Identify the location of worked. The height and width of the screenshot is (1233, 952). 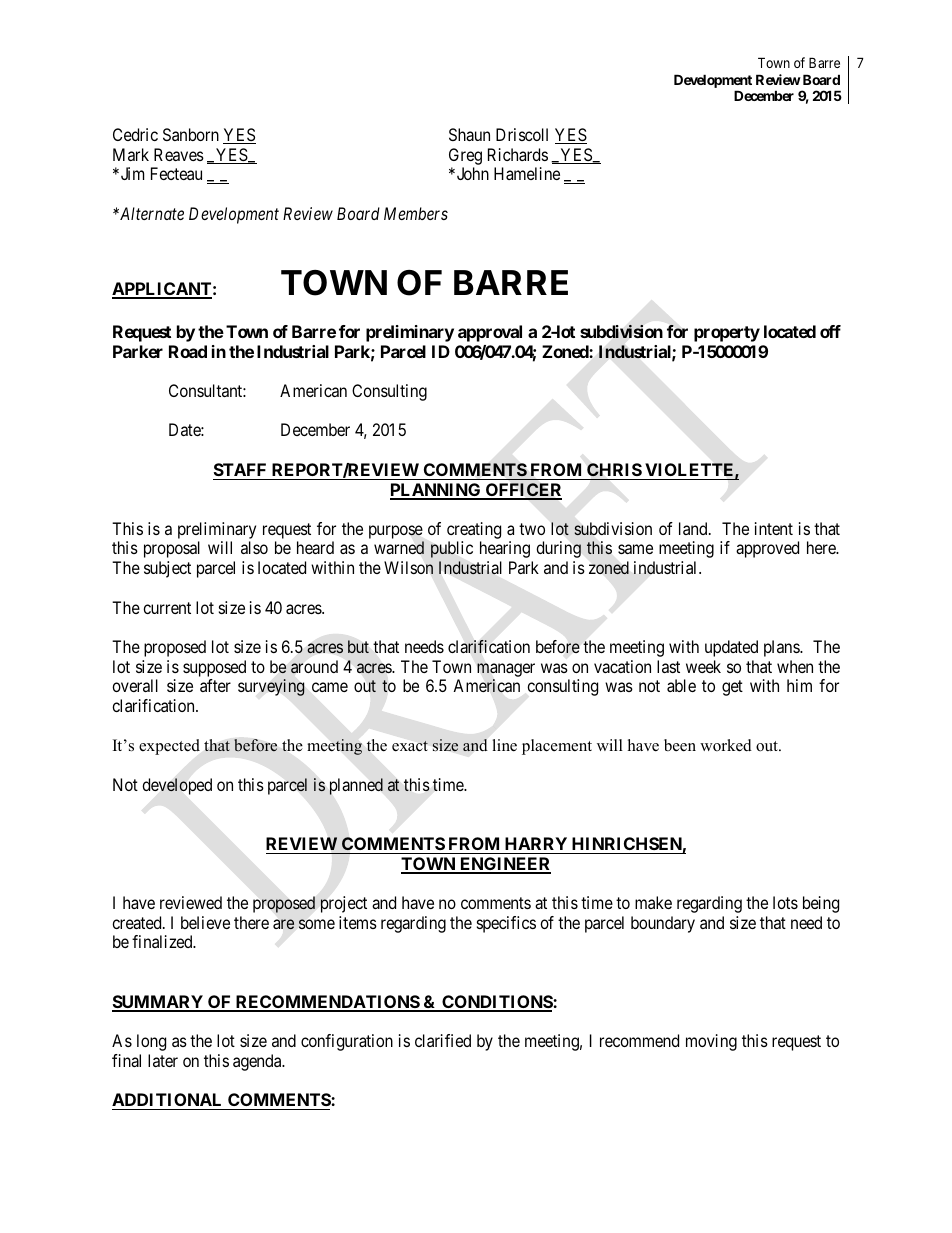
(726, 745).
